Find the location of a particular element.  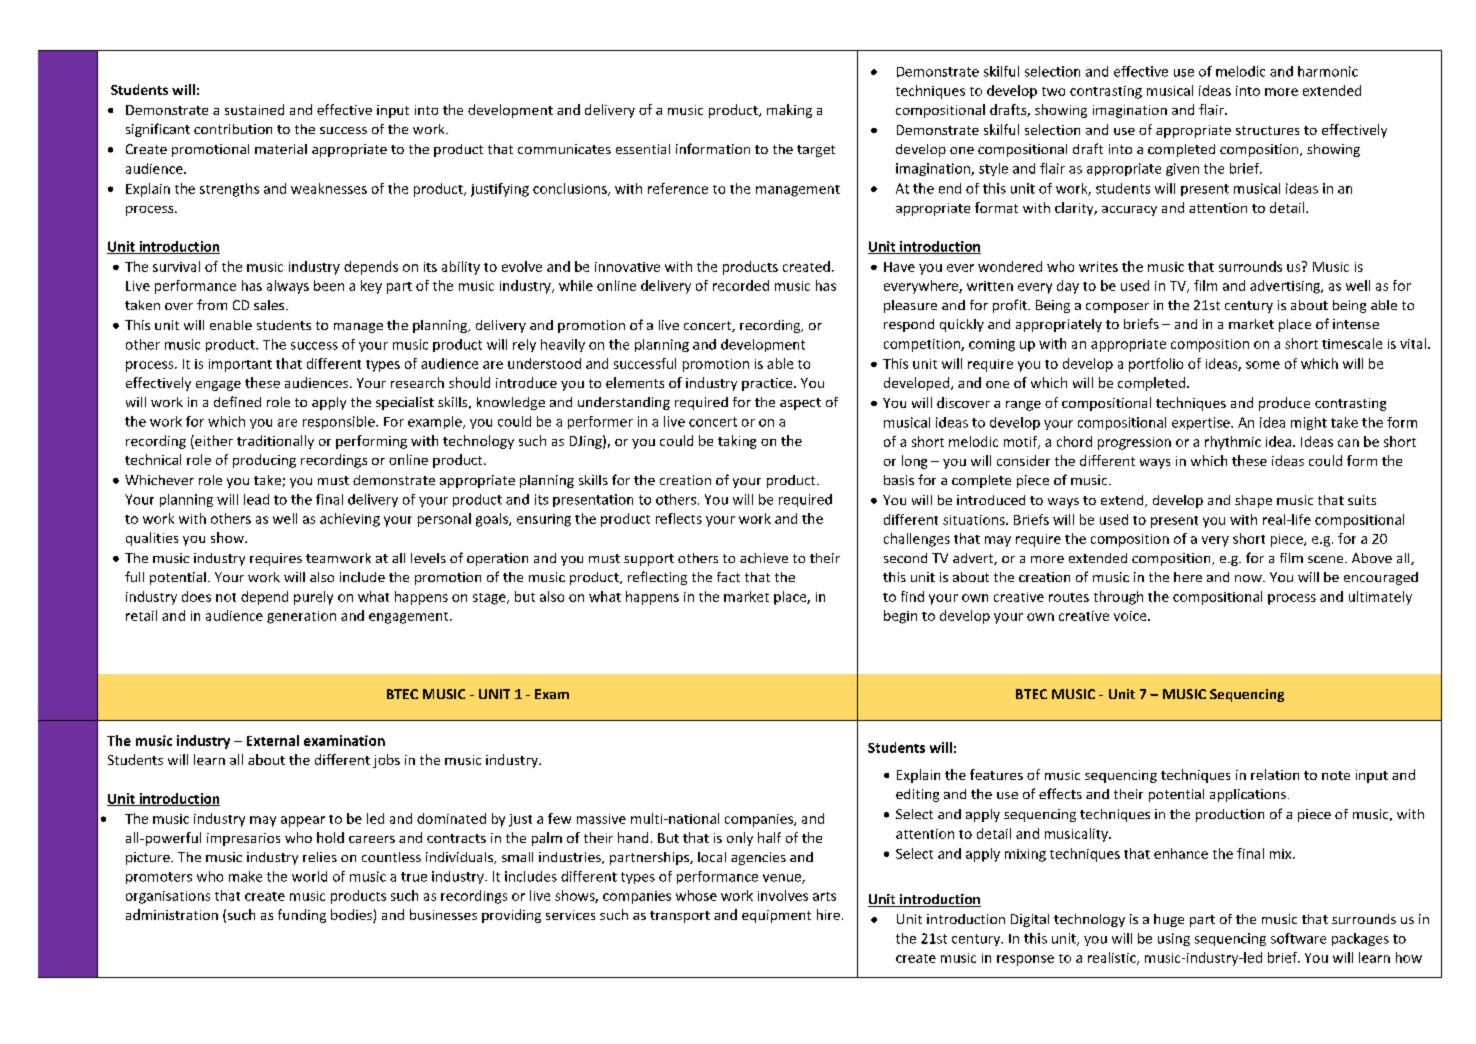

External is located at coordinates (273, 740).
